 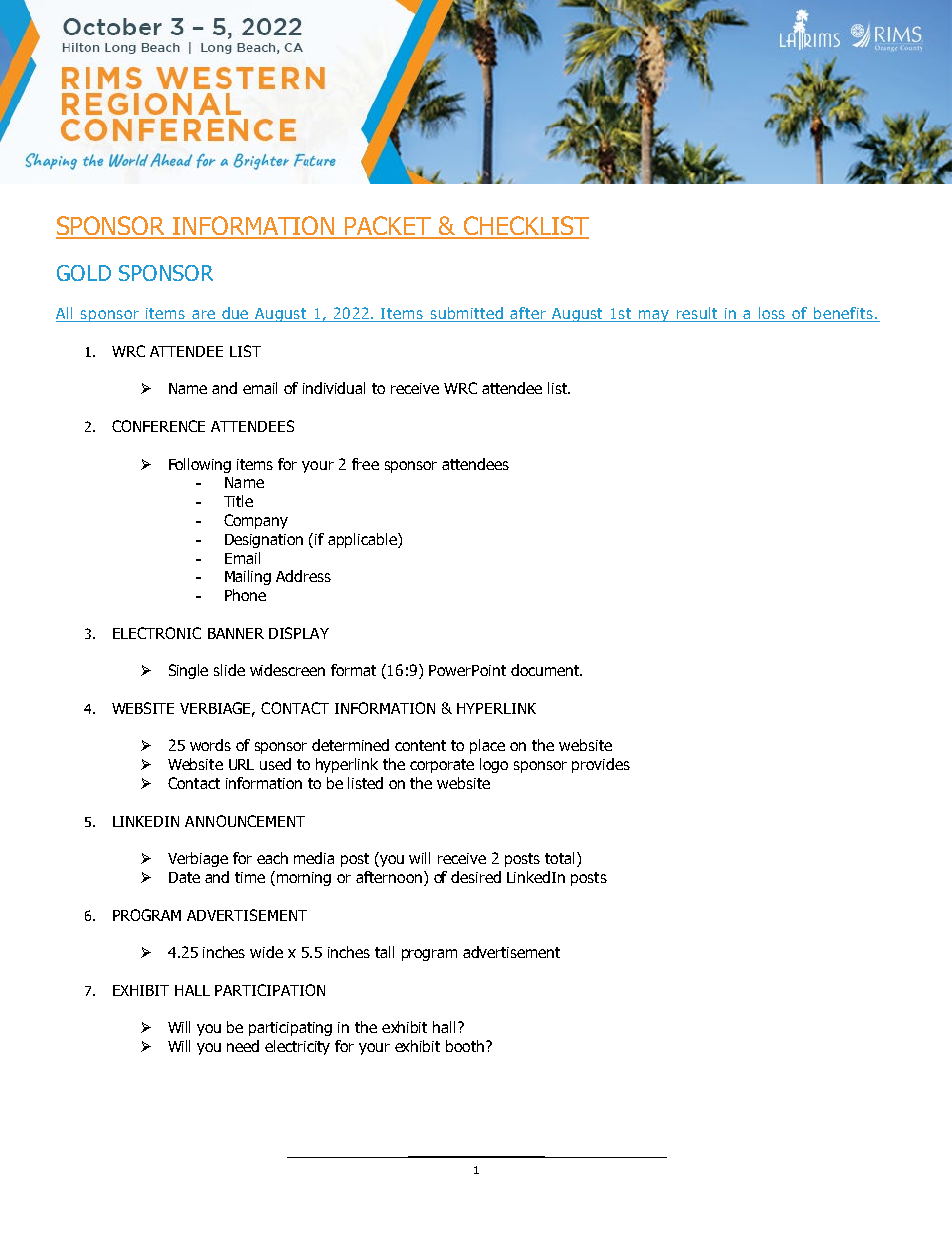 I want to click on GOLD, so click(x=84, y=273).
